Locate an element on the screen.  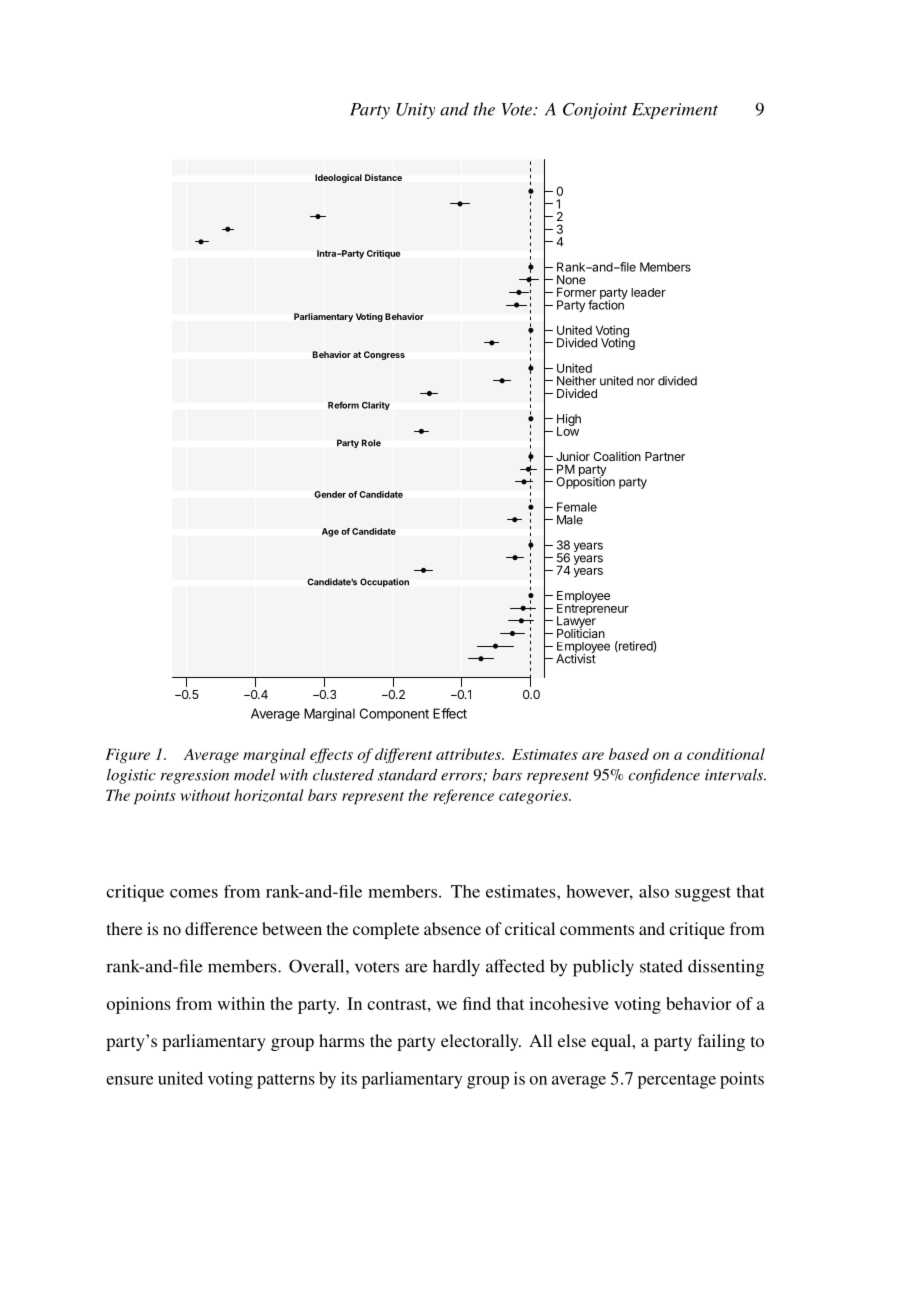
Figure is located at coordinates (127, 755).
